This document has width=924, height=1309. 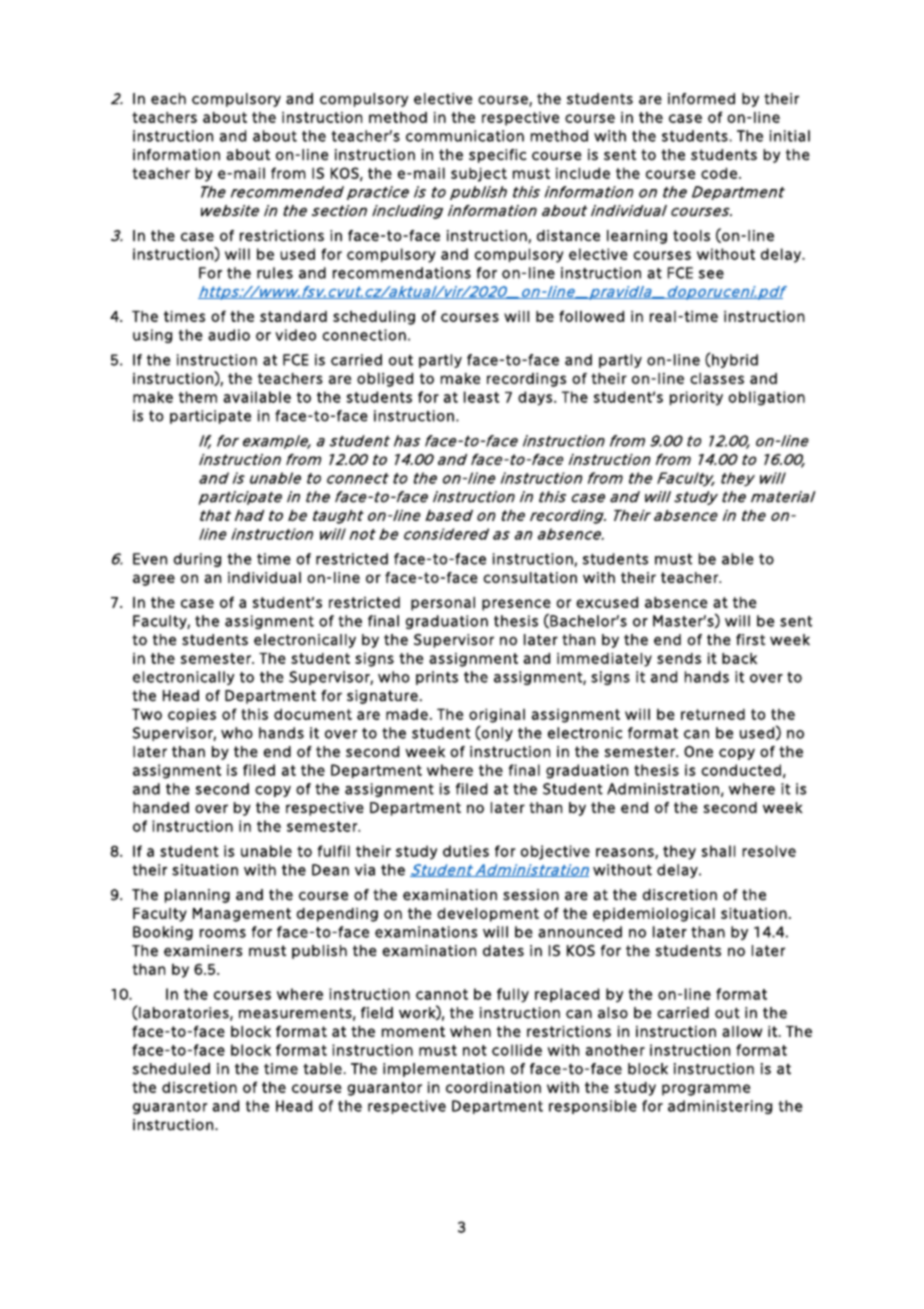 What do you see at coordinates (466, 851) in the document?
I see `duties` at bounding box center [466, 851].
